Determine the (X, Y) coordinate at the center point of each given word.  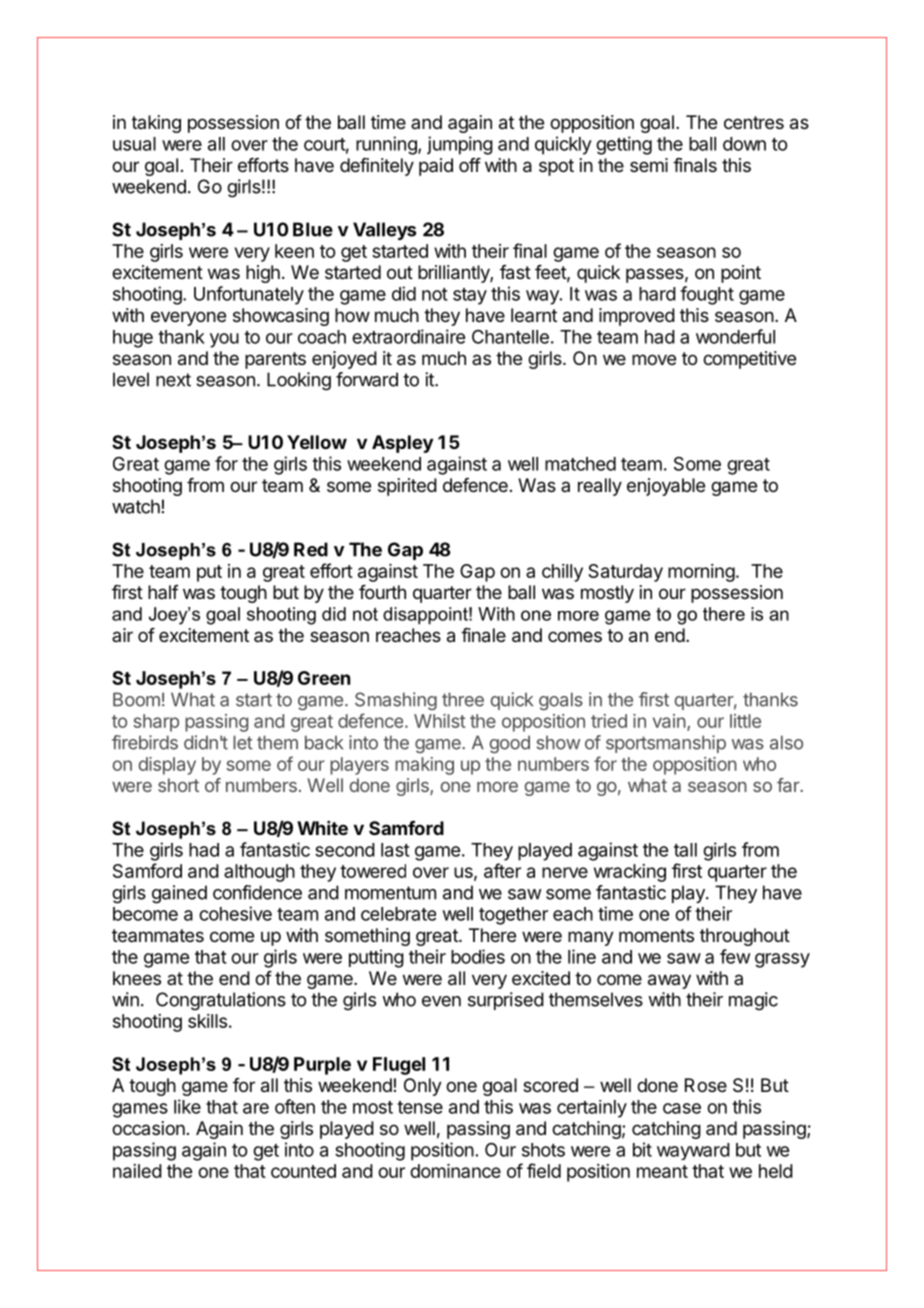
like (187, 1106)
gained (179, 894)
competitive (749, 360)
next (173, 380)
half (163, 592)
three (463, 699)
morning (701, 573)
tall (685, 850)
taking (156, 124)
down (744, 144)
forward (367, 379)
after (502, 870)
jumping (460, 145)
